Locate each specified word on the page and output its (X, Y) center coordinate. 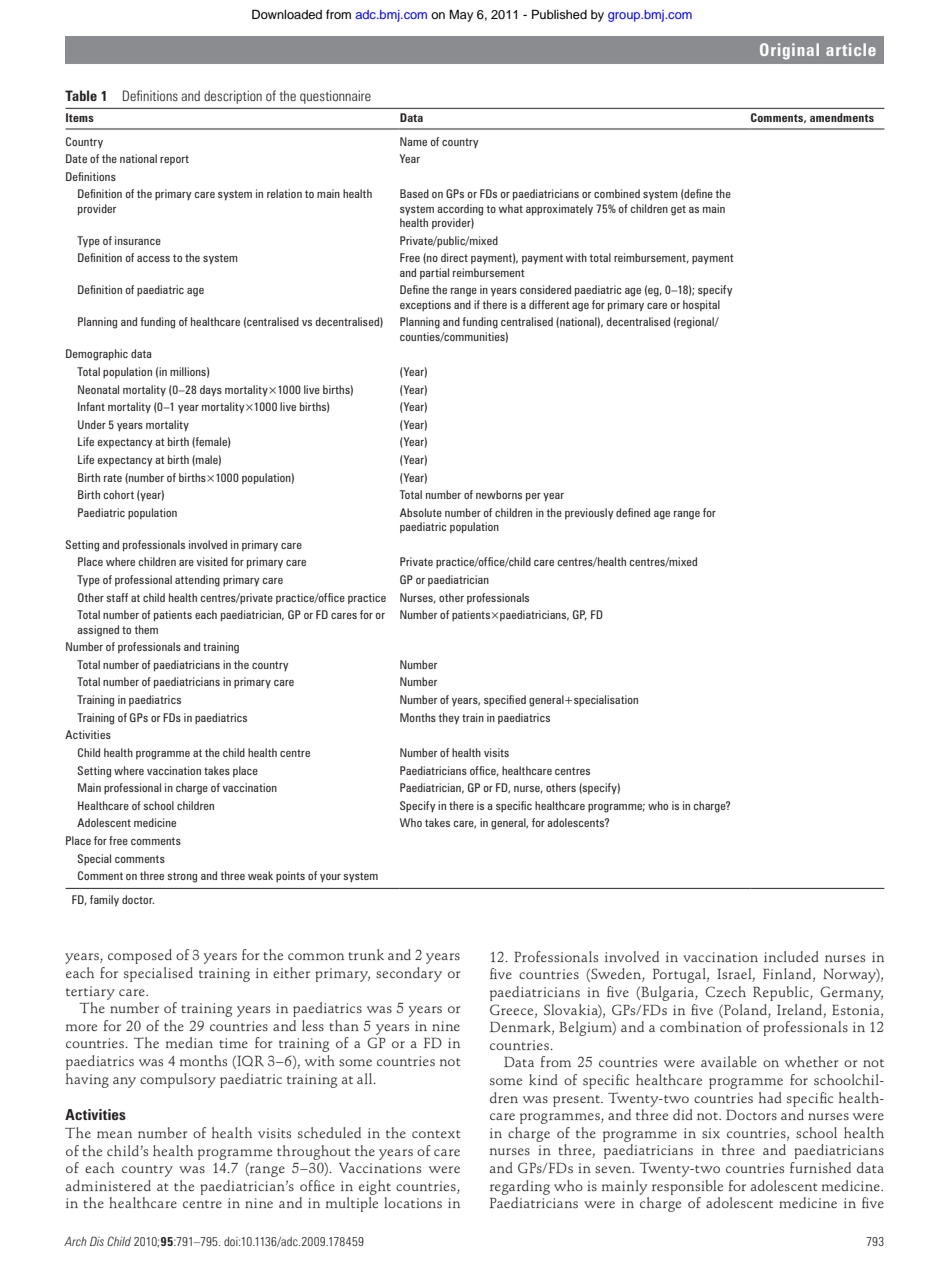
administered (108, 1185)
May (461, 16)
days (211, 390)
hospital (701, 305)
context (436, 1134)
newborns (499, 494)
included (791, 956)
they (449, 718)
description (233, 97)
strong (182, 877)
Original (789, 51)
